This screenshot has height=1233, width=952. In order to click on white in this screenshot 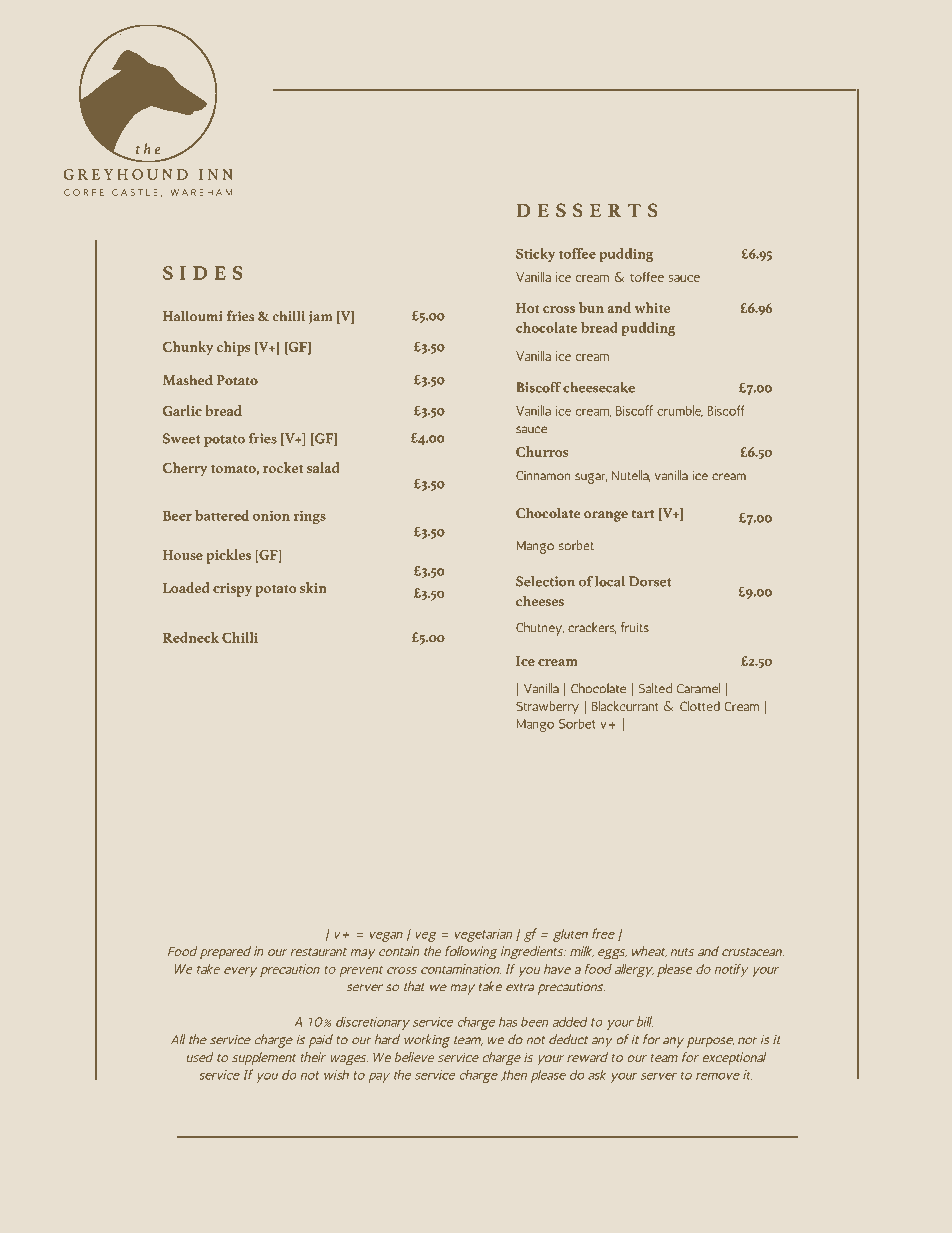, I will do `click(652, 307)`.
